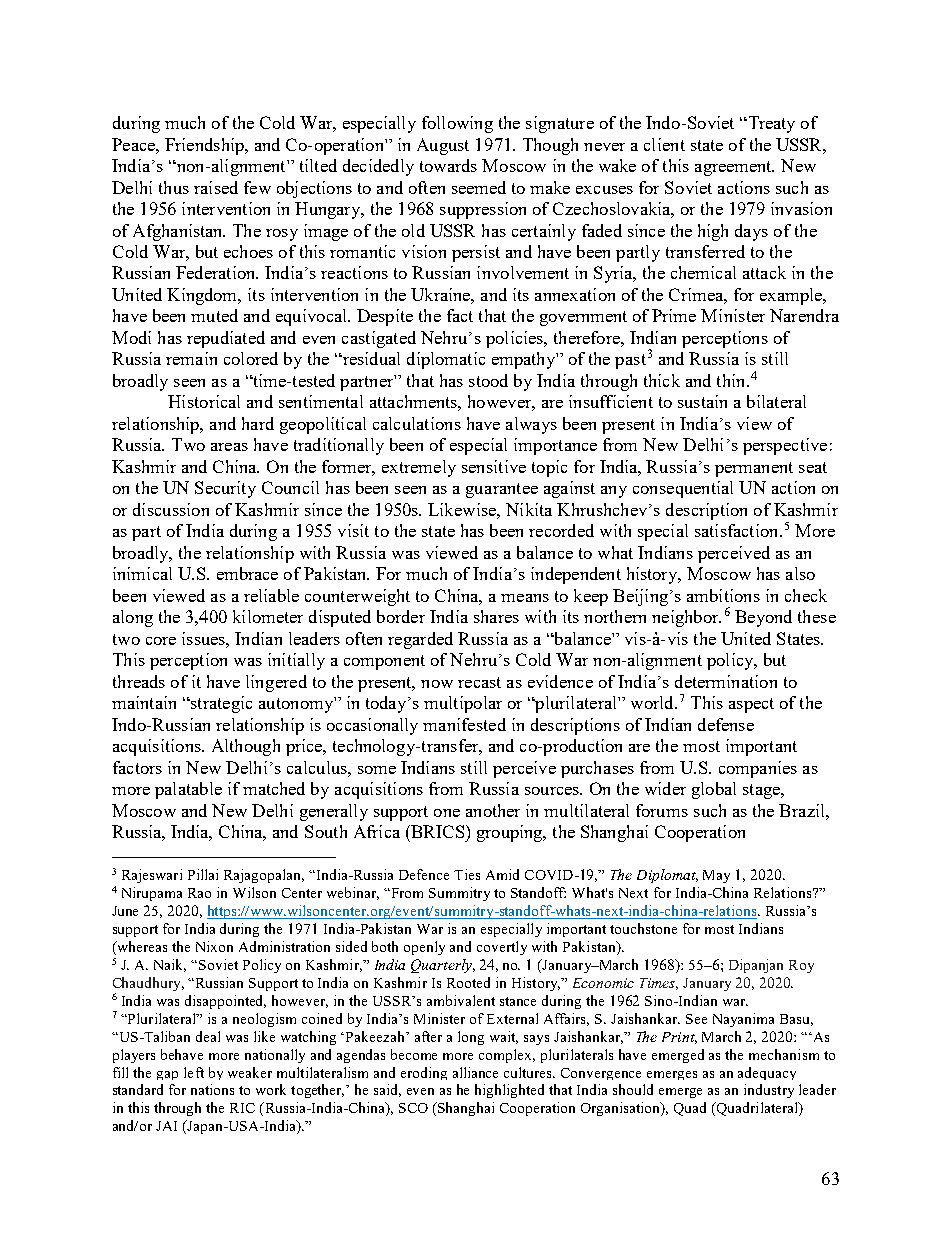 This screenshot has height=1233, width=952. What do you see at coordinates (199, 893) in the screenshot?
I see `Rao` at bounding box center [199, 893].
